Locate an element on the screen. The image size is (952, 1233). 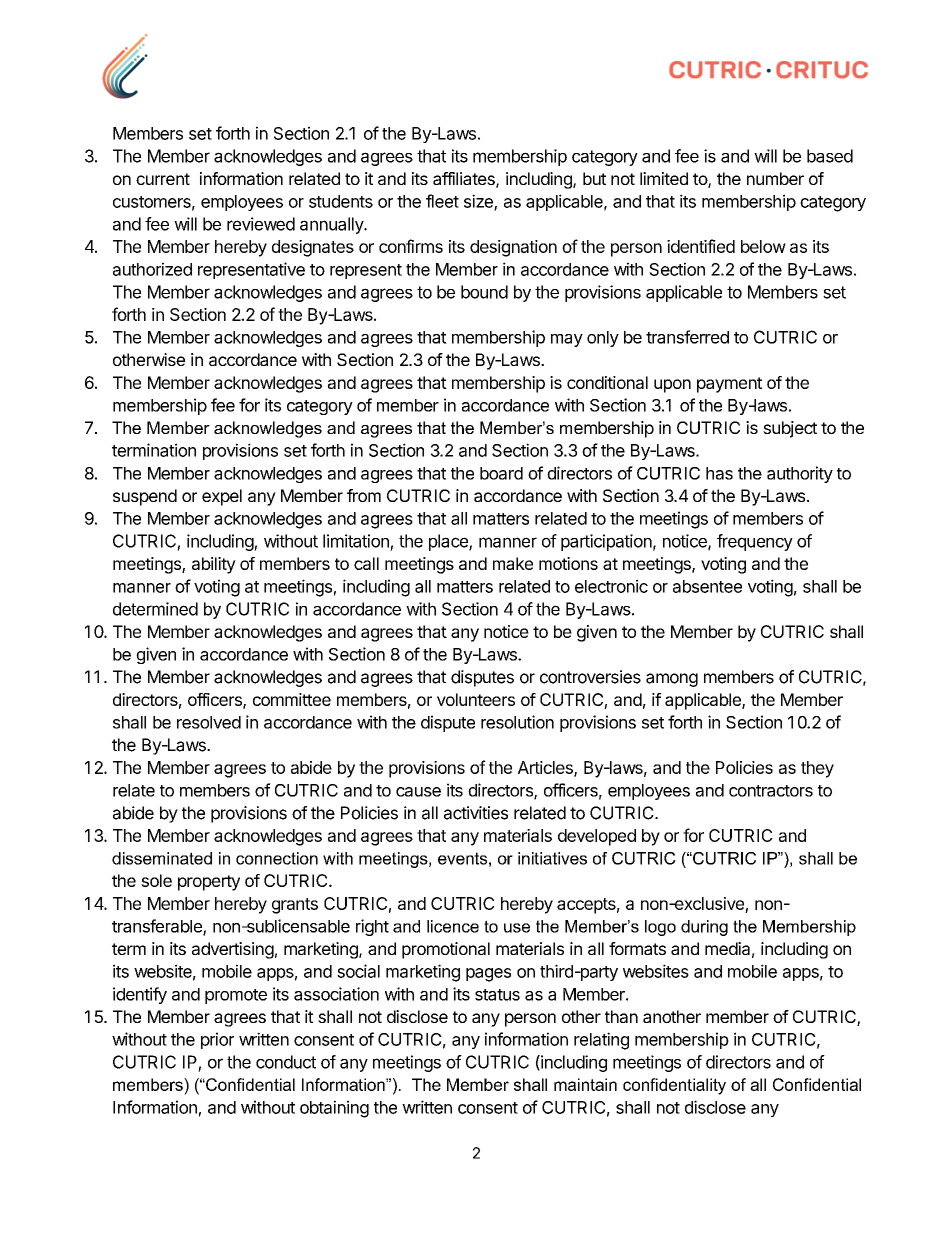
size is located at coordinates (479, 202).
